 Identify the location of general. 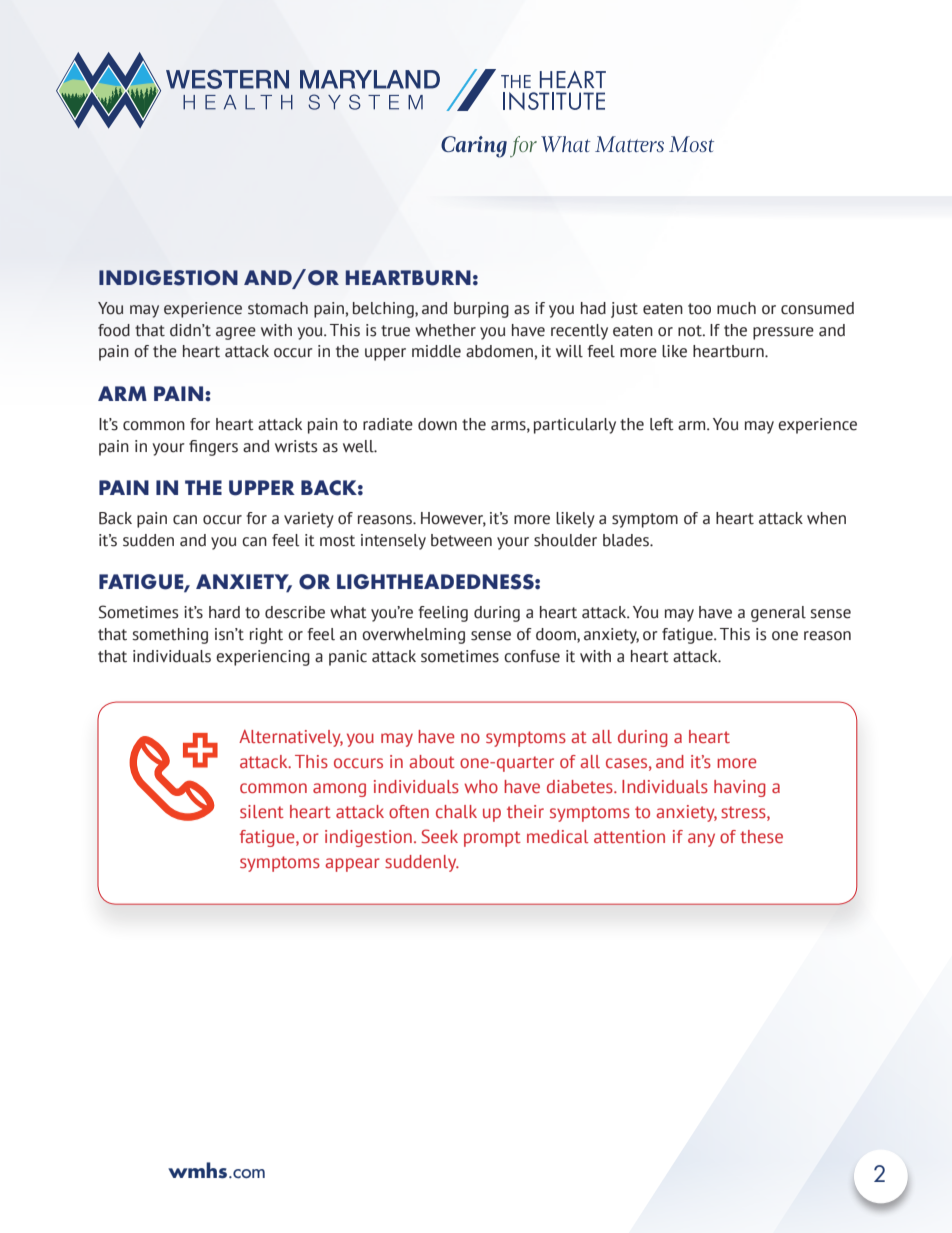
(778, 614).
